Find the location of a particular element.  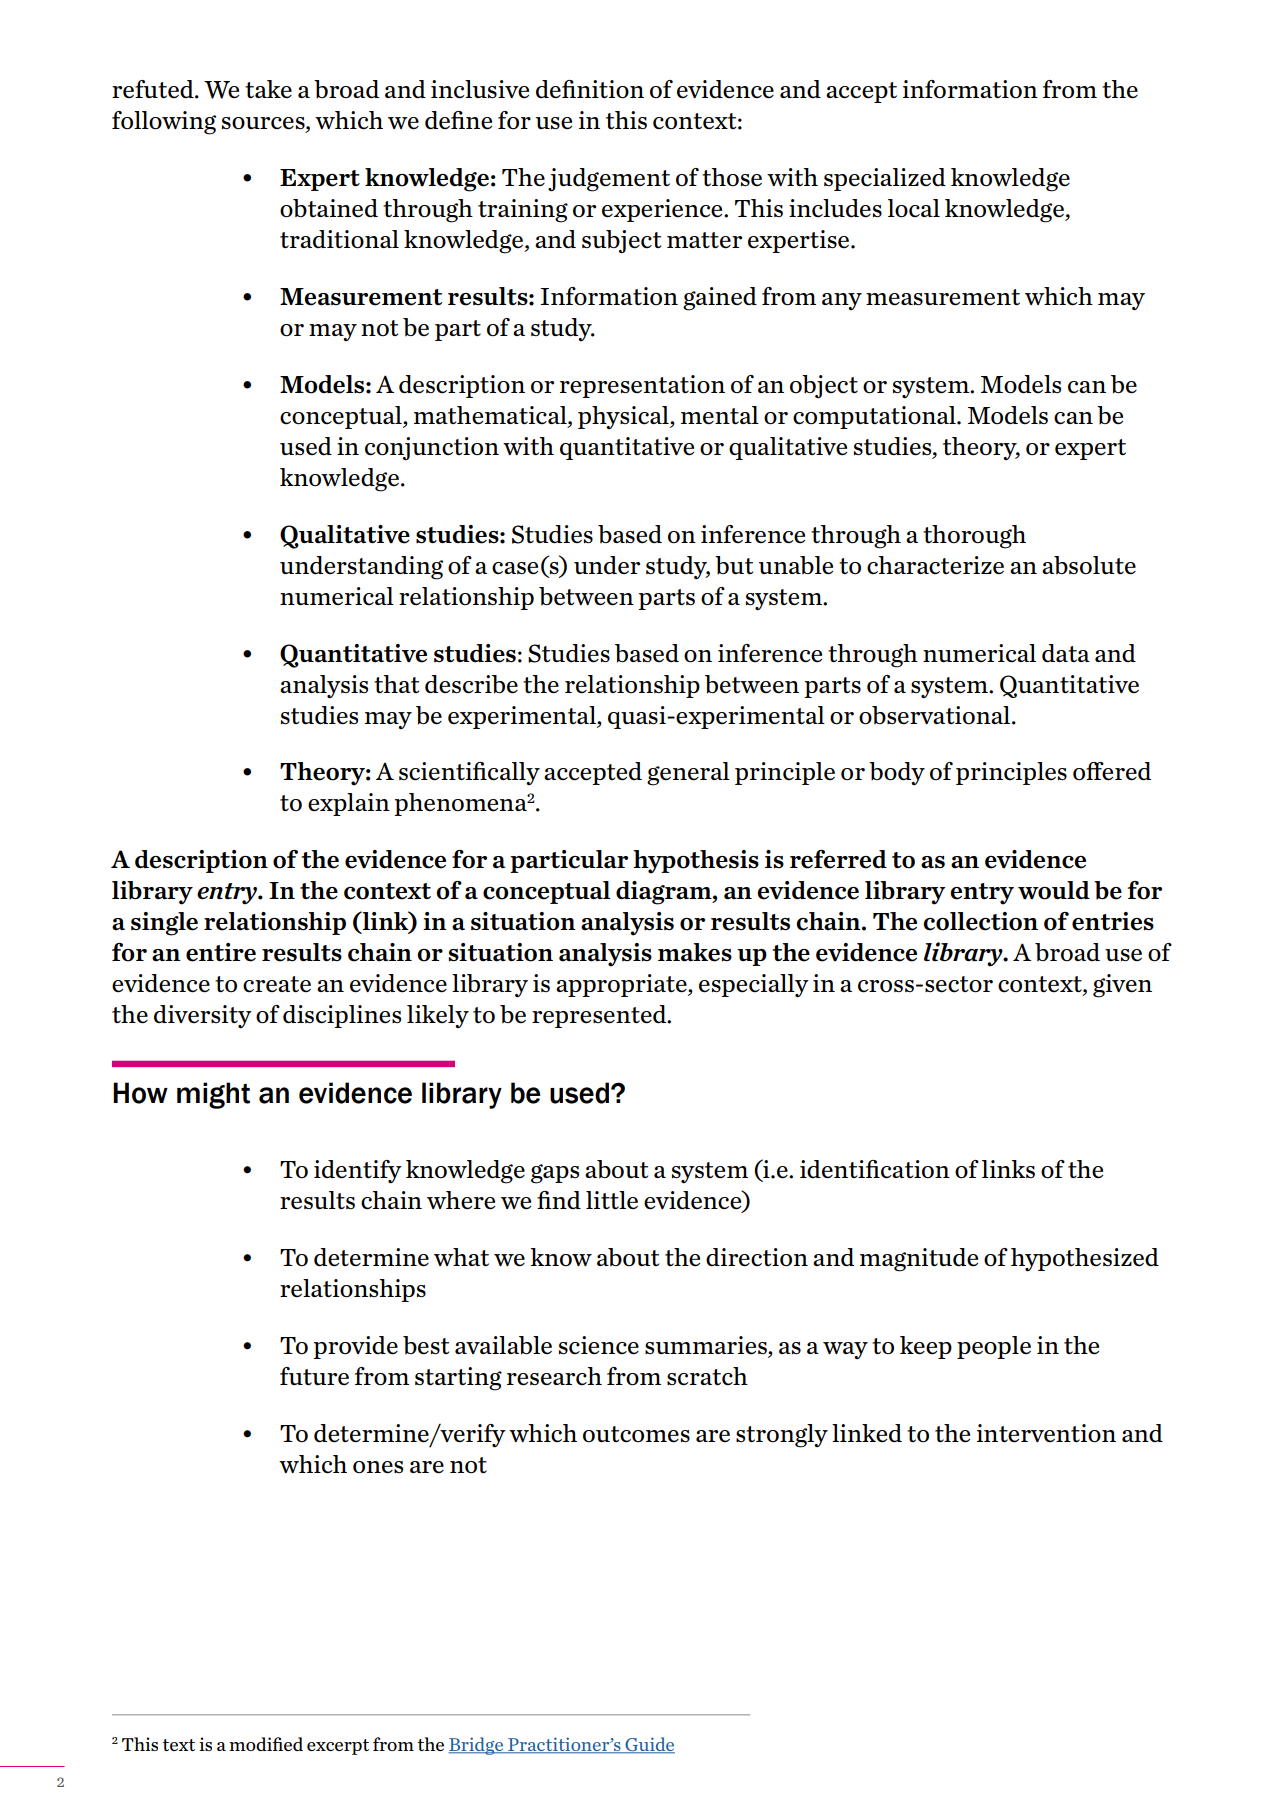

physical is located at coordinates (624, 417).
